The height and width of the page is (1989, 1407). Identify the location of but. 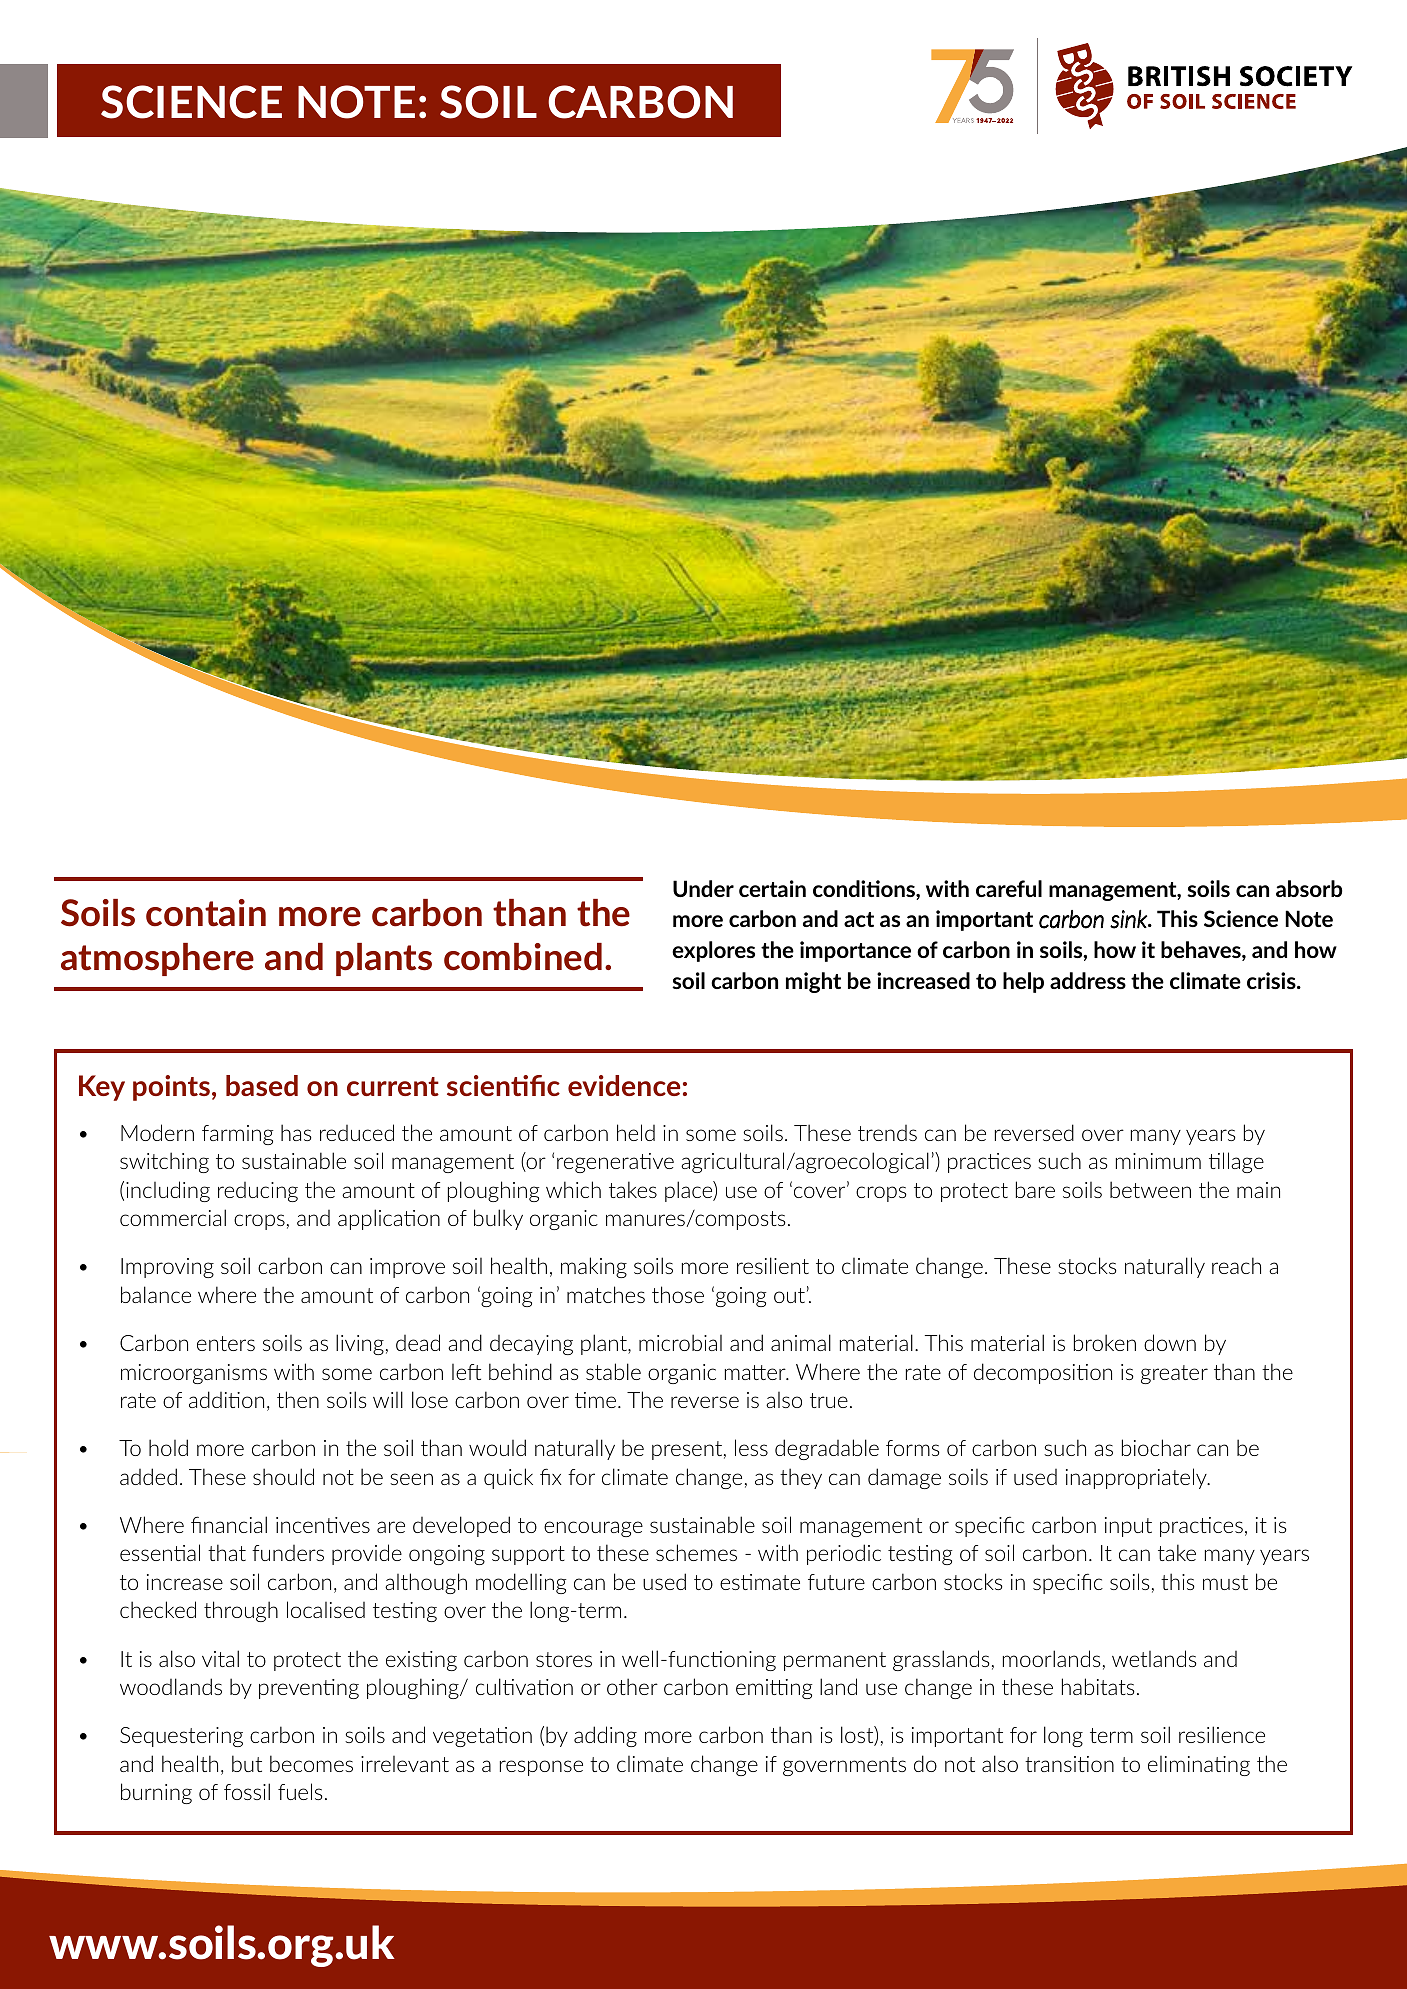
(247, 1763).
